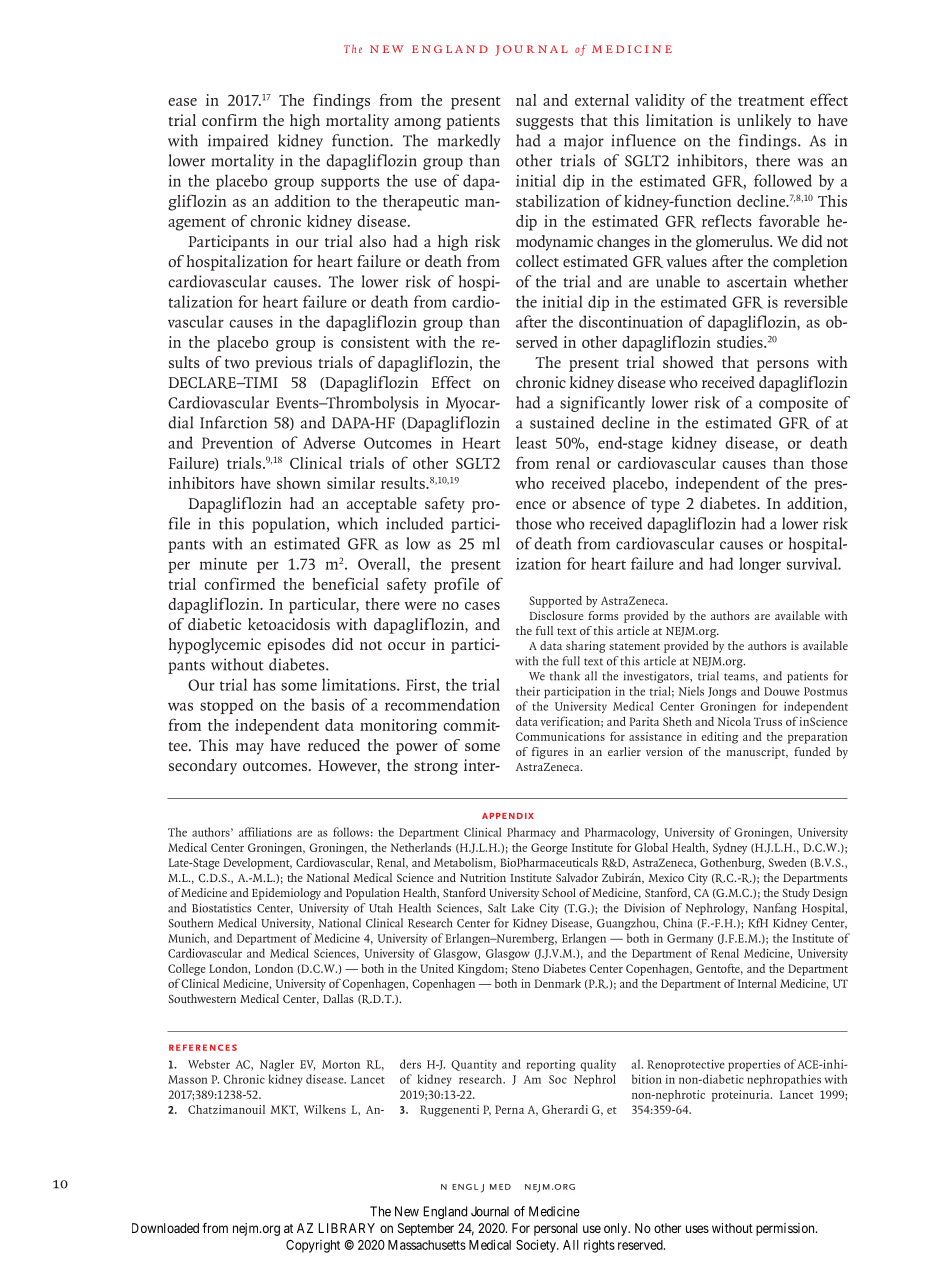 The image size is (952, 1270). I want to click on markedly, so click(469, 142).
